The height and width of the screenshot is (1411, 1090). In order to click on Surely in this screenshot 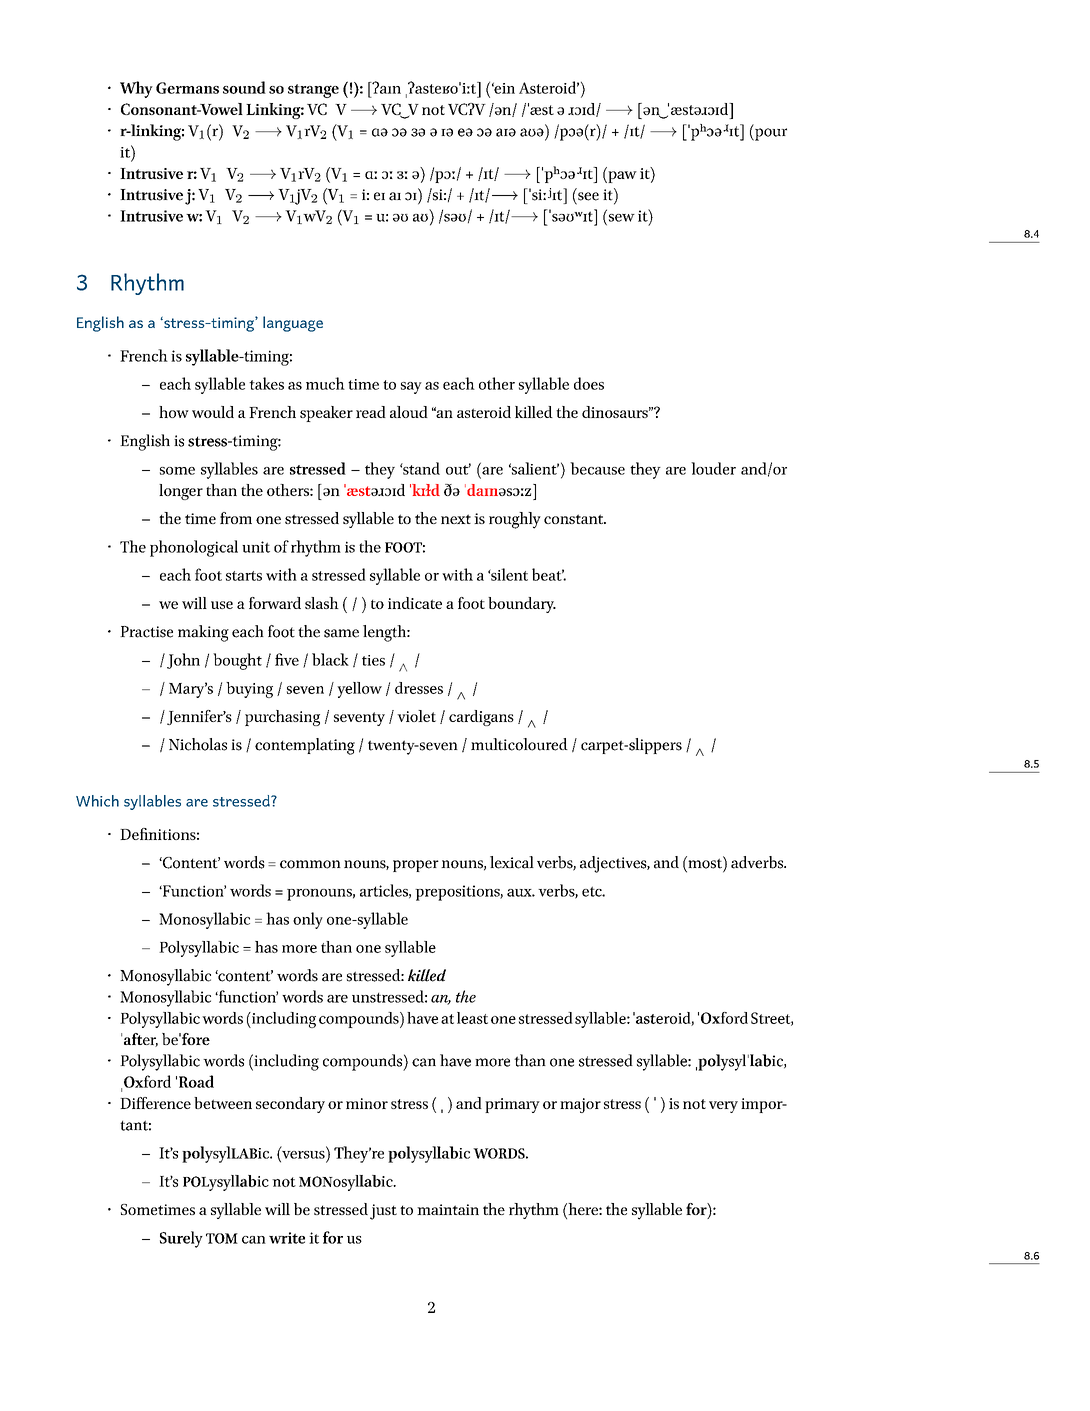, I will do `click(181, 1239)`.
